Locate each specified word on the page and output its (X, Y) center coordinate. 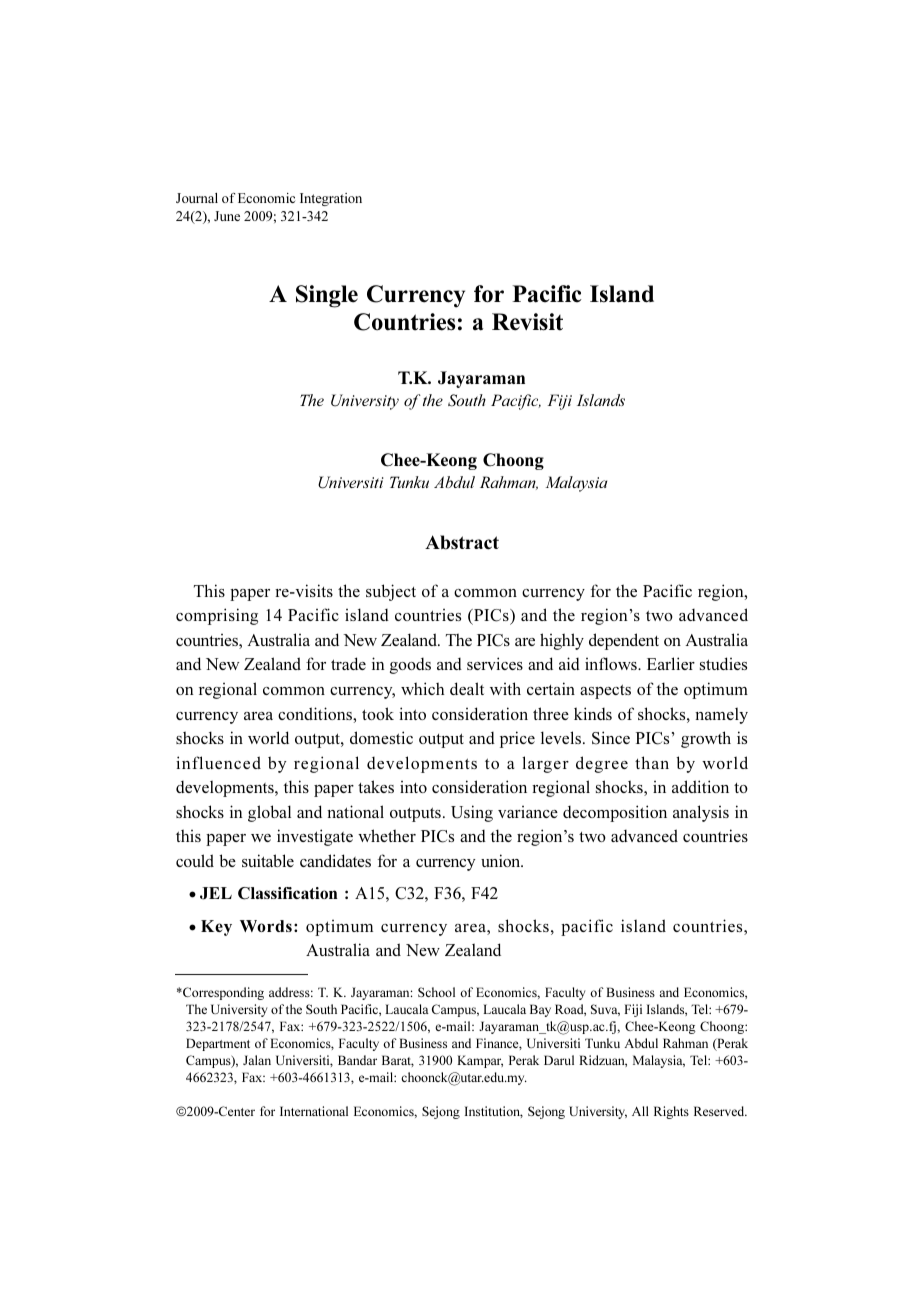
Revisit (527, 322)
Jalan (257, 1060)
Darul (559, 1060)
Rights (671, 1112)
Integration (331, 199)
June (227, 216)
